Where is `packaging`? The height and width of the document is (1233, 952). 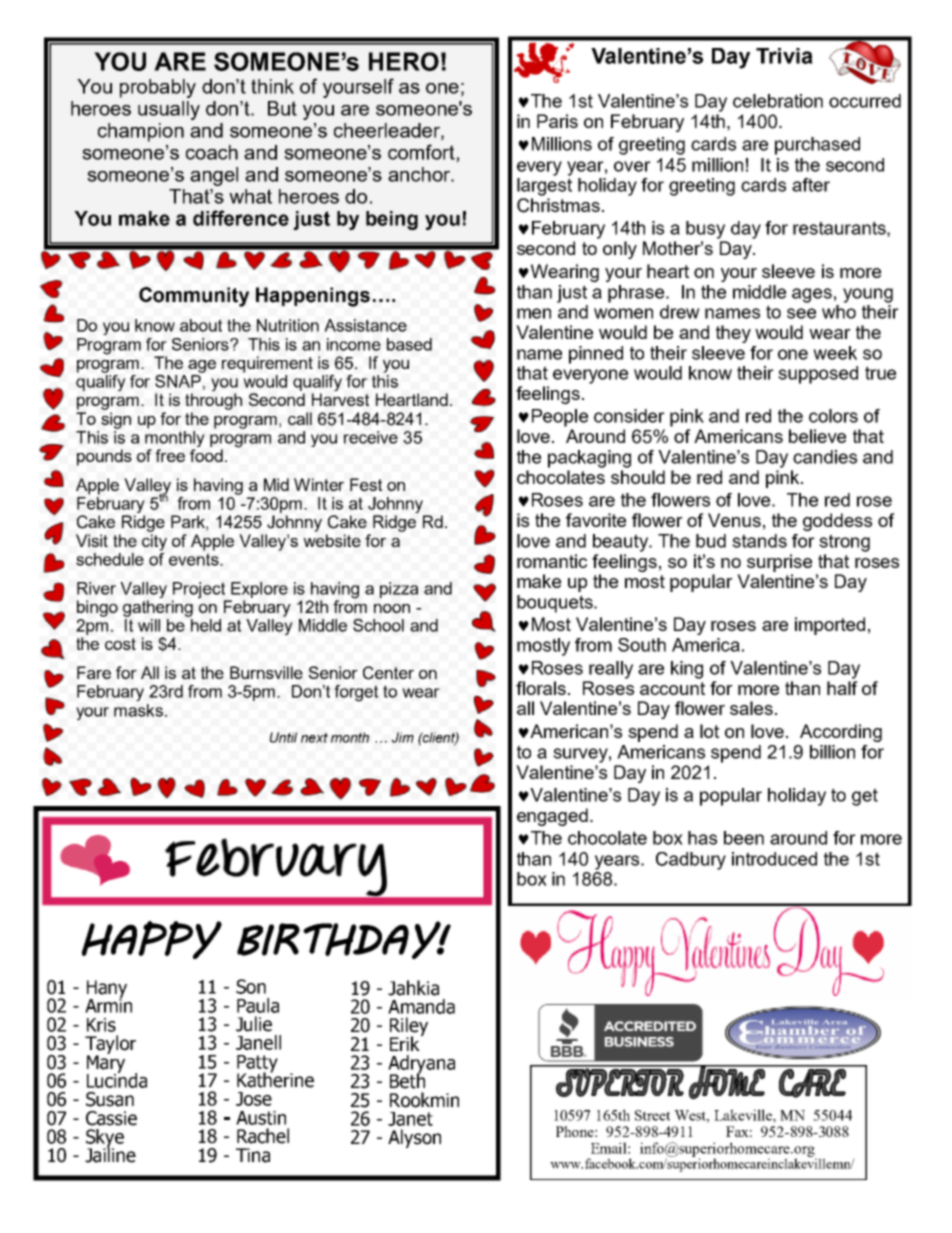 packaging is located at coordinates (589, 459).
